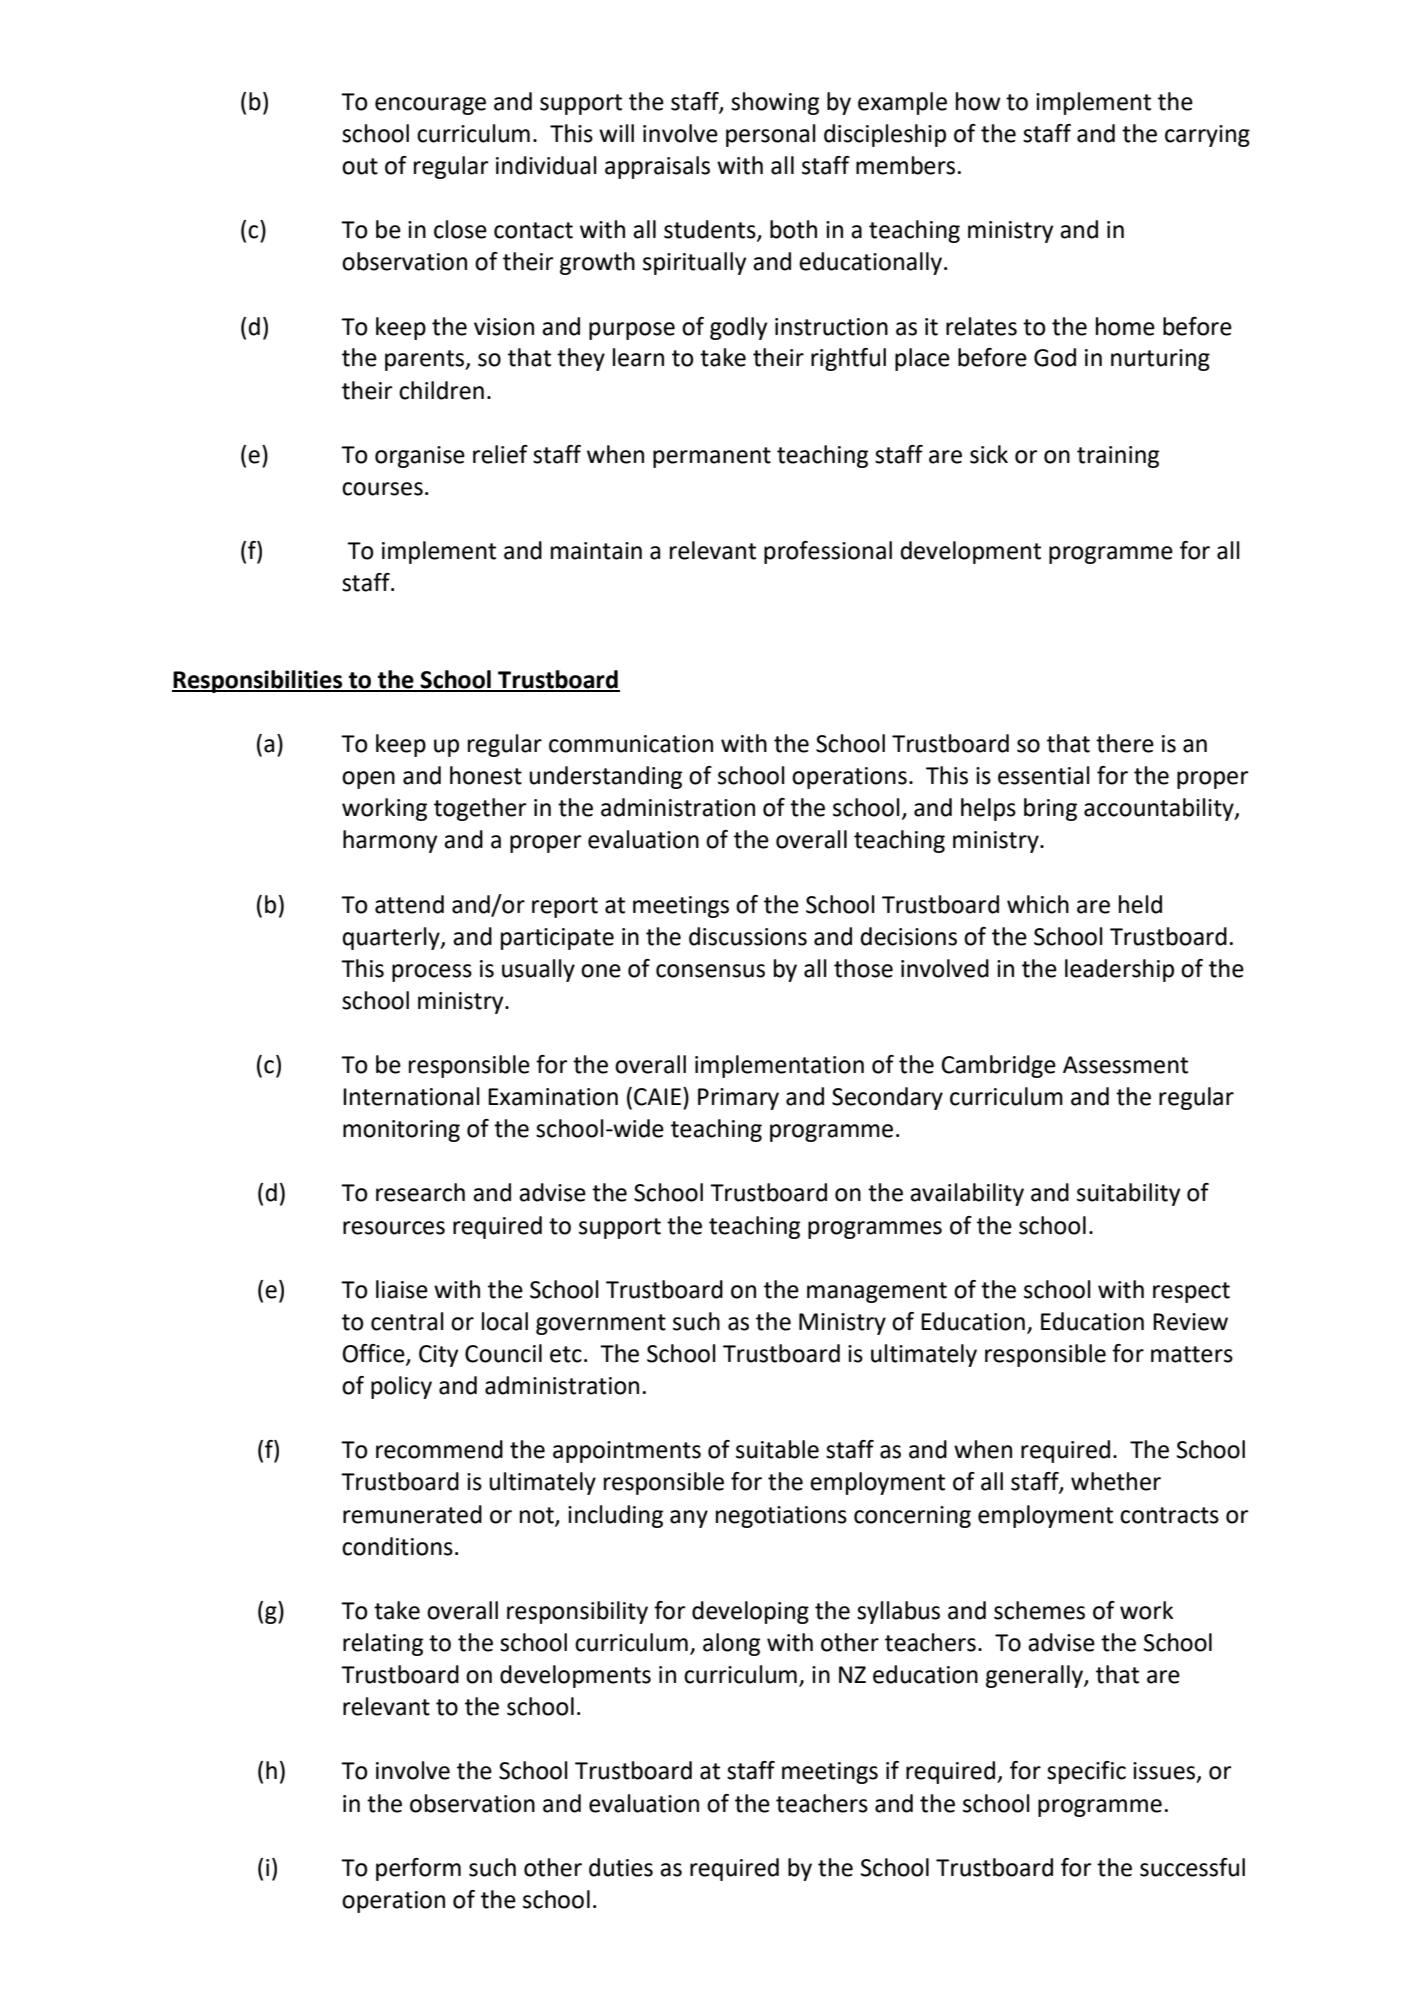 Image resolution: width=1423 pixels, height=2013 pixels. Describe the element at coordinates (368, 780) in the image. I see `open` at that location.
